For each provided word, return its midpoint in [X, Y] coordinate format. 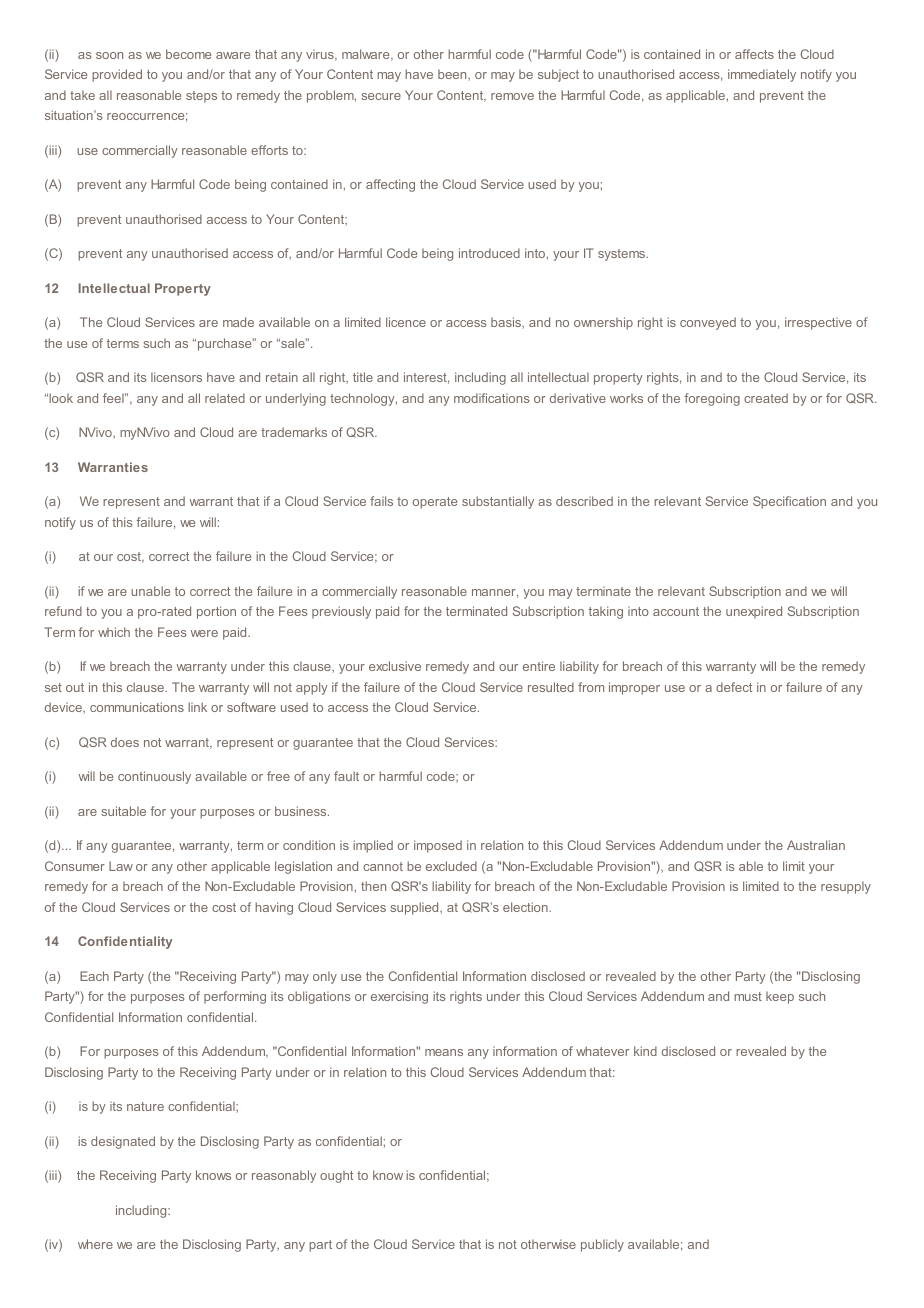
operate [435, 503]
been [453, 75]
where [95, 1244]
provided [117, 75]
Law [121, 866]
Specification [789, 502]
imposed [438, 846]
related [225, 398]
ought [336, 1176]
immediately [762, 75]
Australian [816, 845]
